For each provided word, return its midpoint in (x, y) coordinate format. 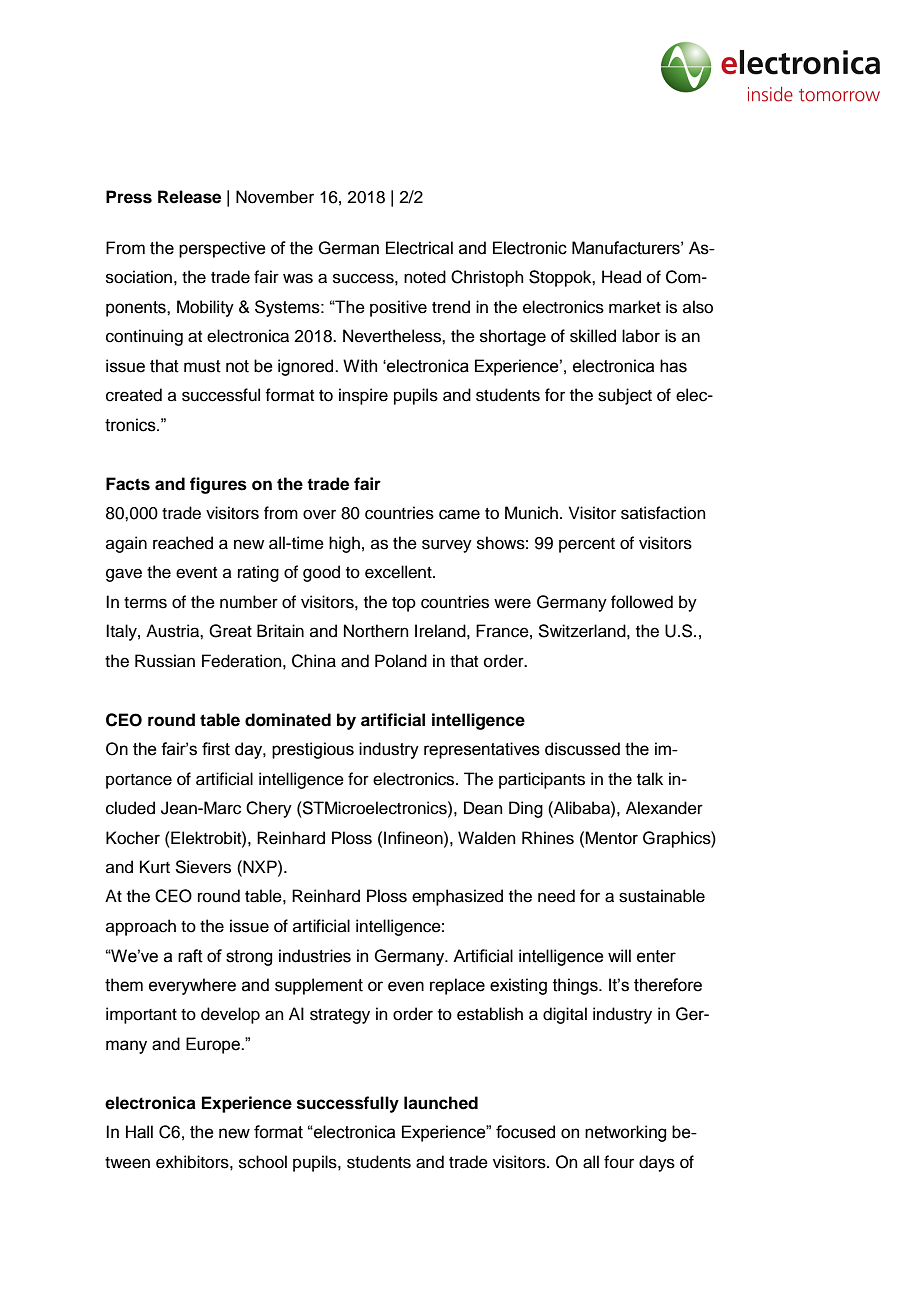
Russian (165, 661)
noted (425, 277)
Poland (401, 661)
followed (642, 602)
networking (625, 1133)
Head (621, 277)
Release (189, 197)
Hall (139, 1132)
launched (441, 1103)
